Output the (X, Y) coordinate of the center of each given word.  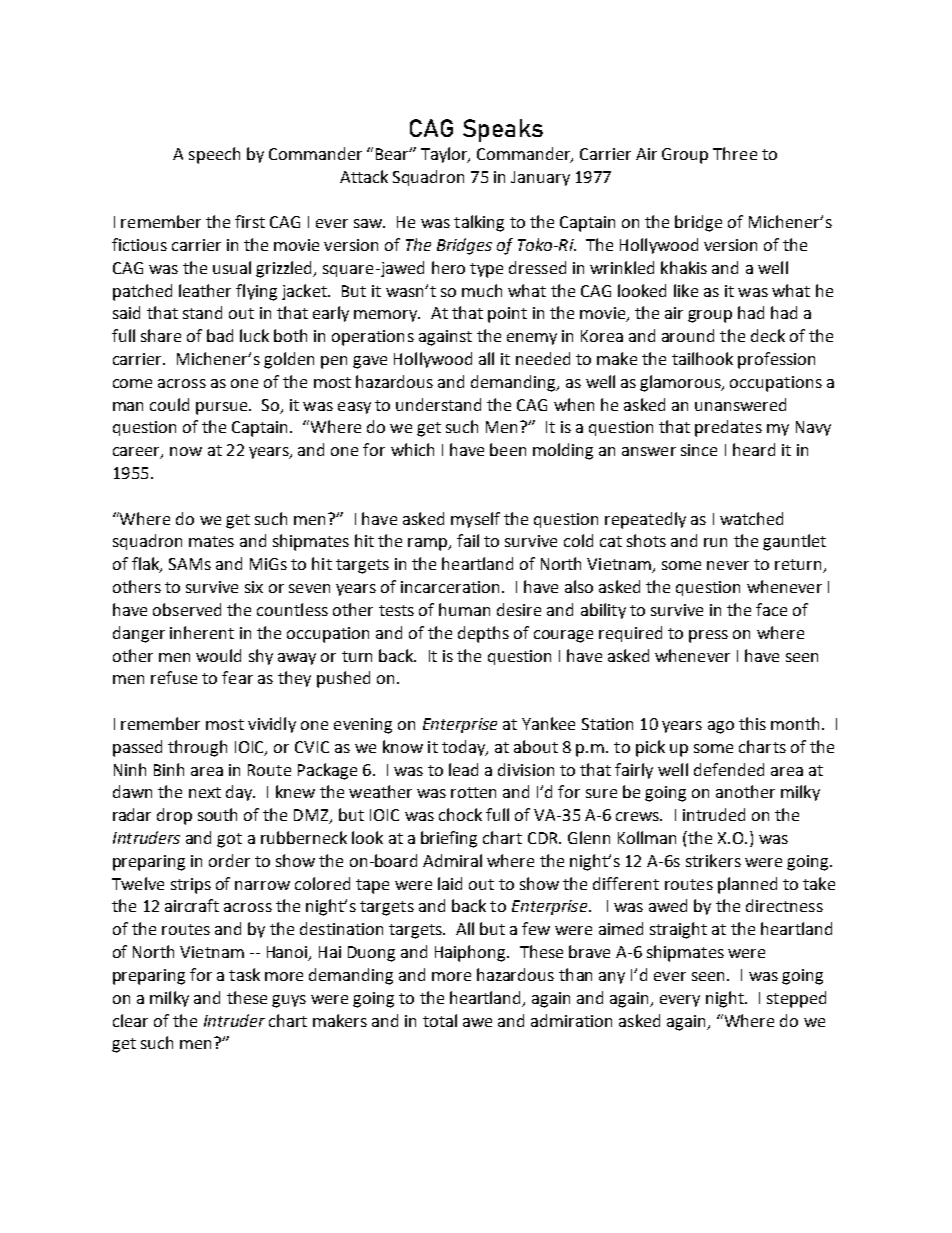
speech (214, 155)
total (440, 1020)
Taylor (445, 155)
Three (735, 153)
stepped (796, 999)
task (244, 974)
